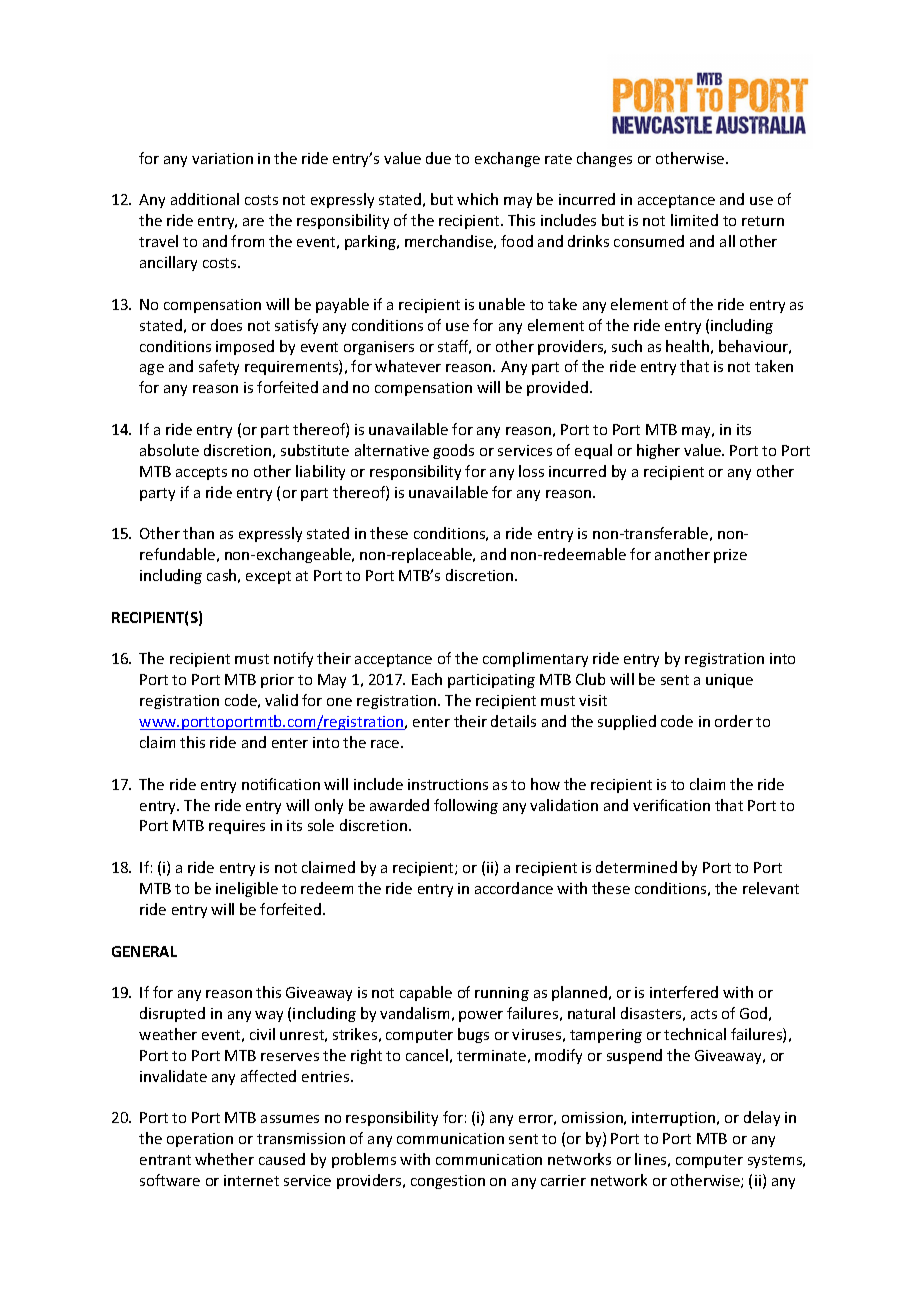 The image size is (924, 1308). What do you see at coordinates (224, 1159) in the screenshot?
I see `whether` at bounding box center [224, 1159].
